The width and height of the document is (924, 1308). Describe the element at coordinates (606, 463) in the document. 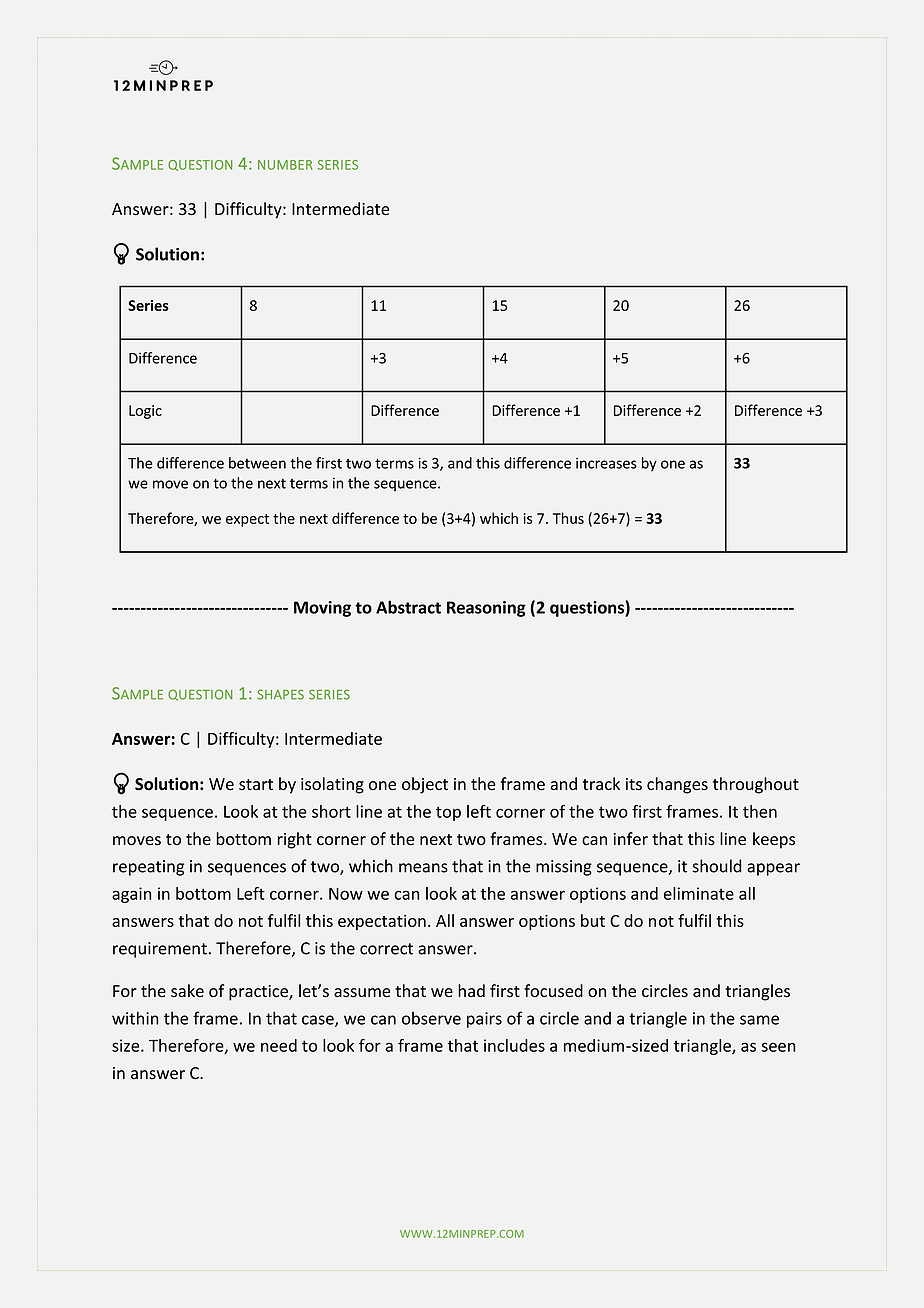

I see `increases` at that location.
